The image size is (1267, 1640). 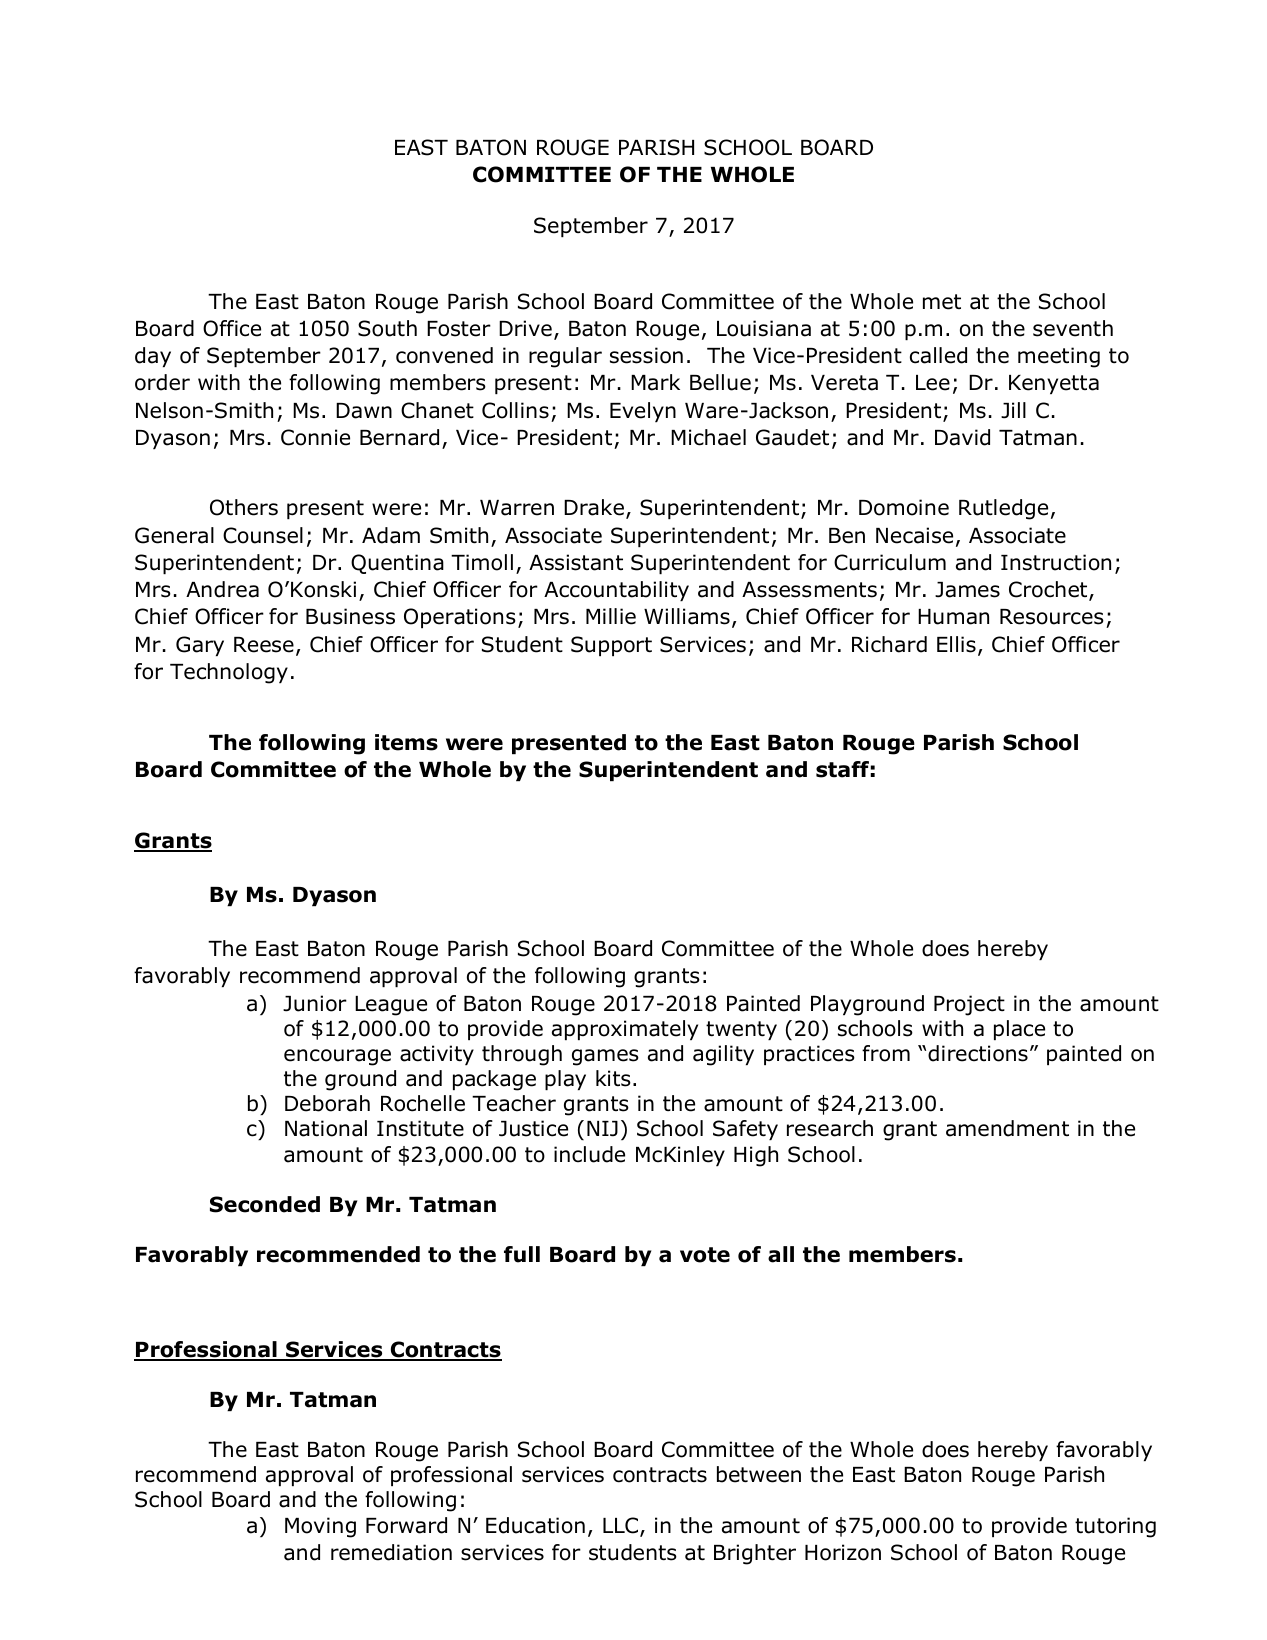 I want to click on Seconded, so click(x=265, y=1204).
